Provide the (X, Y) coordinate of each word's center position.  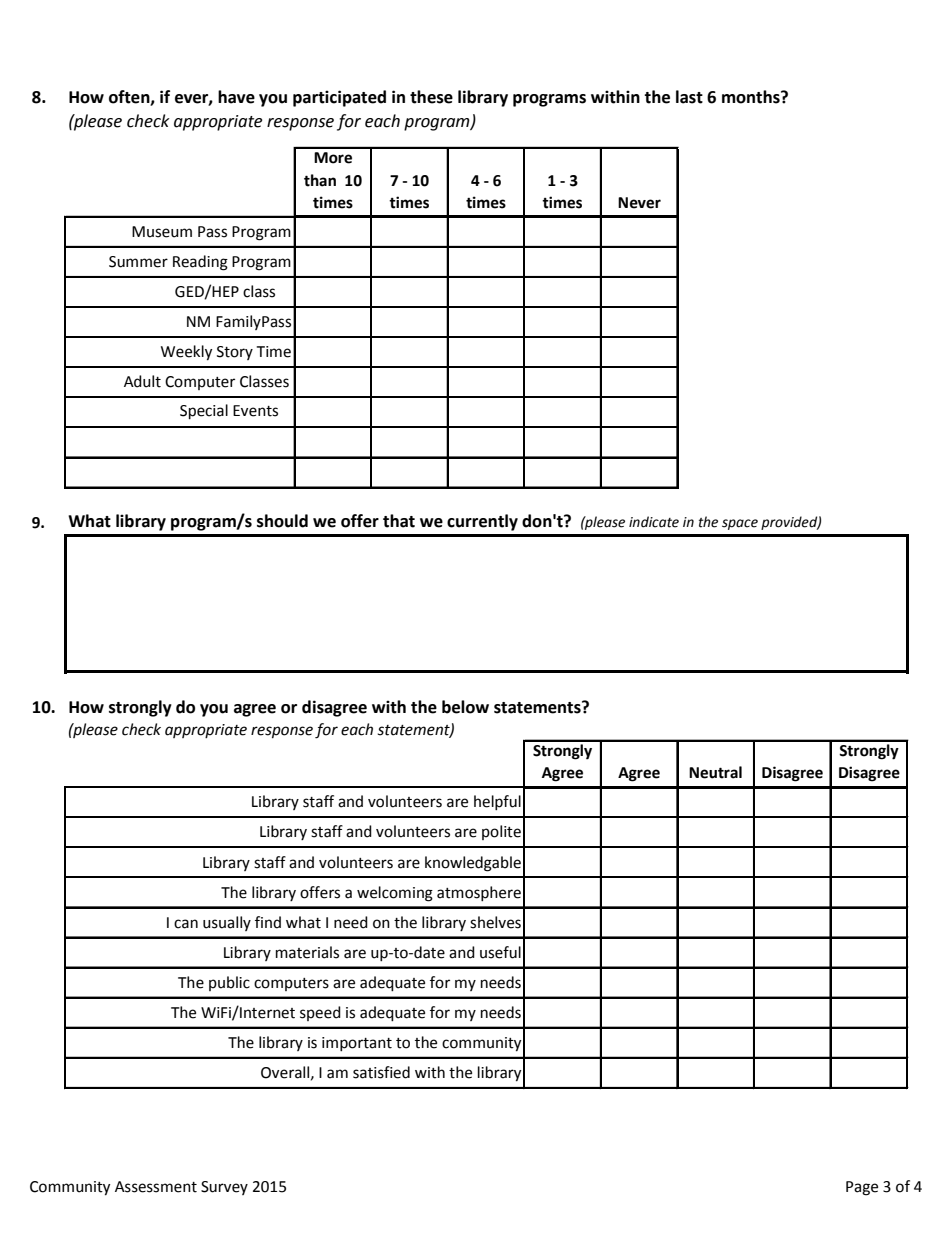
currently (482, 522)
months (752, 97)
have (236, 97)
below (465, 707)
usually (227, 923)
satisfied (381, 1072)
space (740, 524)
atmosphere (479, 893)
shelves (495, 922)
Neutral (715, 772)
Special (204, 412)
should (282, 521)
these (431, 97)
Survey (224, 1188)
